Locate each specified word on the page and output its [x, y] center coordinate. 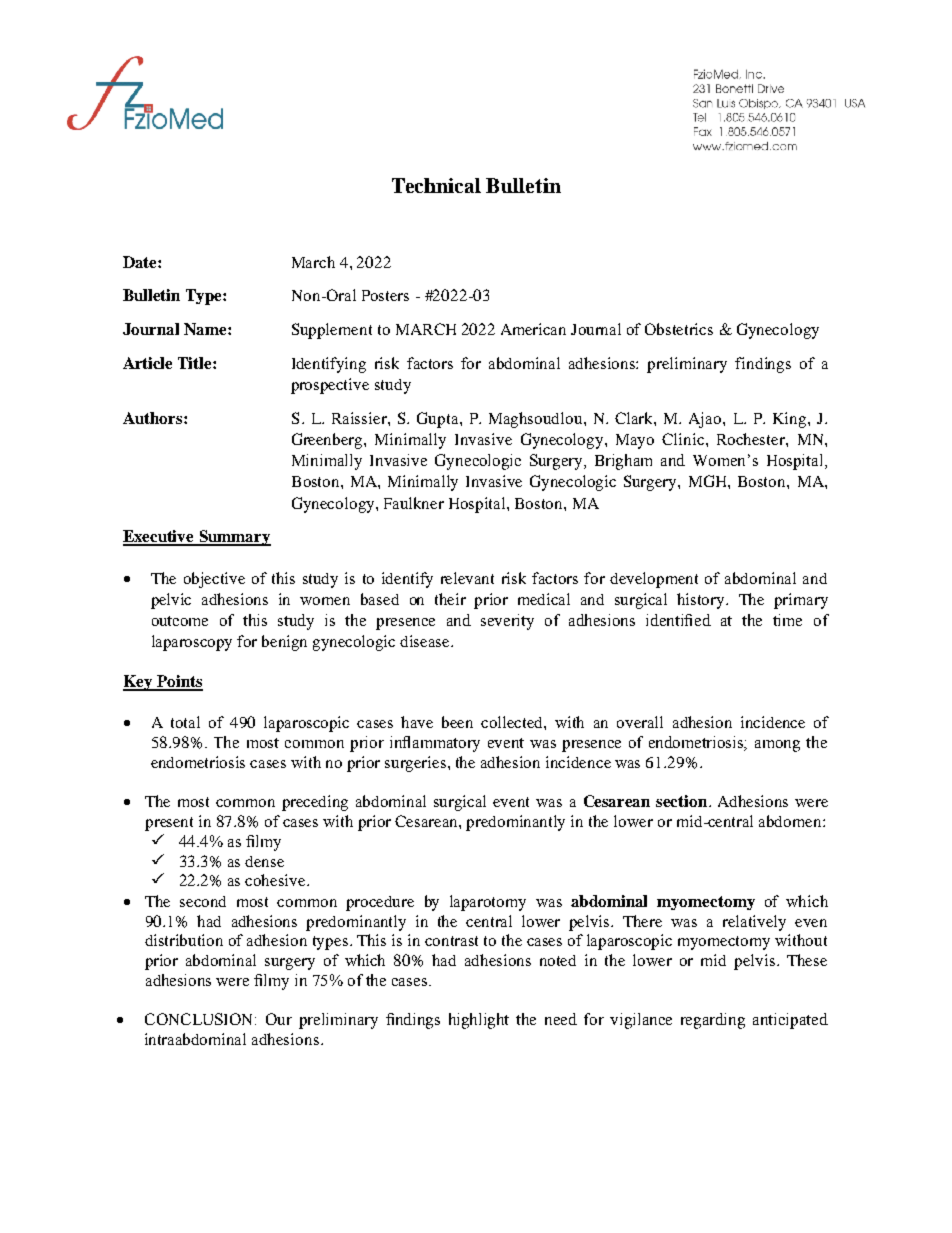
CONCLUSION [200, 1019]
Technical [436, 185]
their [450, 599]
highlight [479, 1021]
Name [206, 329]
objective [214, 580]
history [702, 601]
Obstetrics [679, 329]
